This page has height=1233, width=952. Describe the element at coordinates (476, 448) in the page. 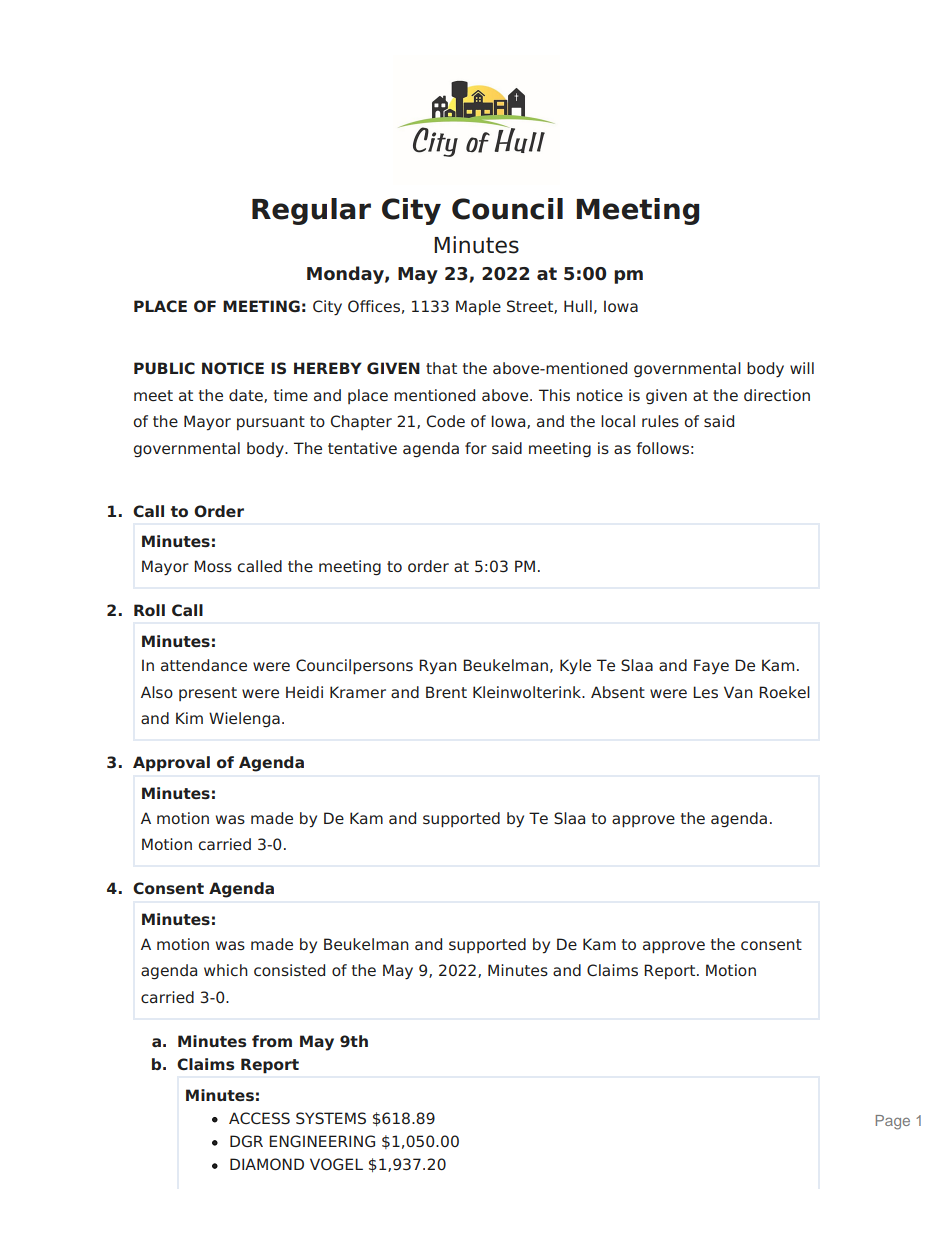

I see `for` at that location.
